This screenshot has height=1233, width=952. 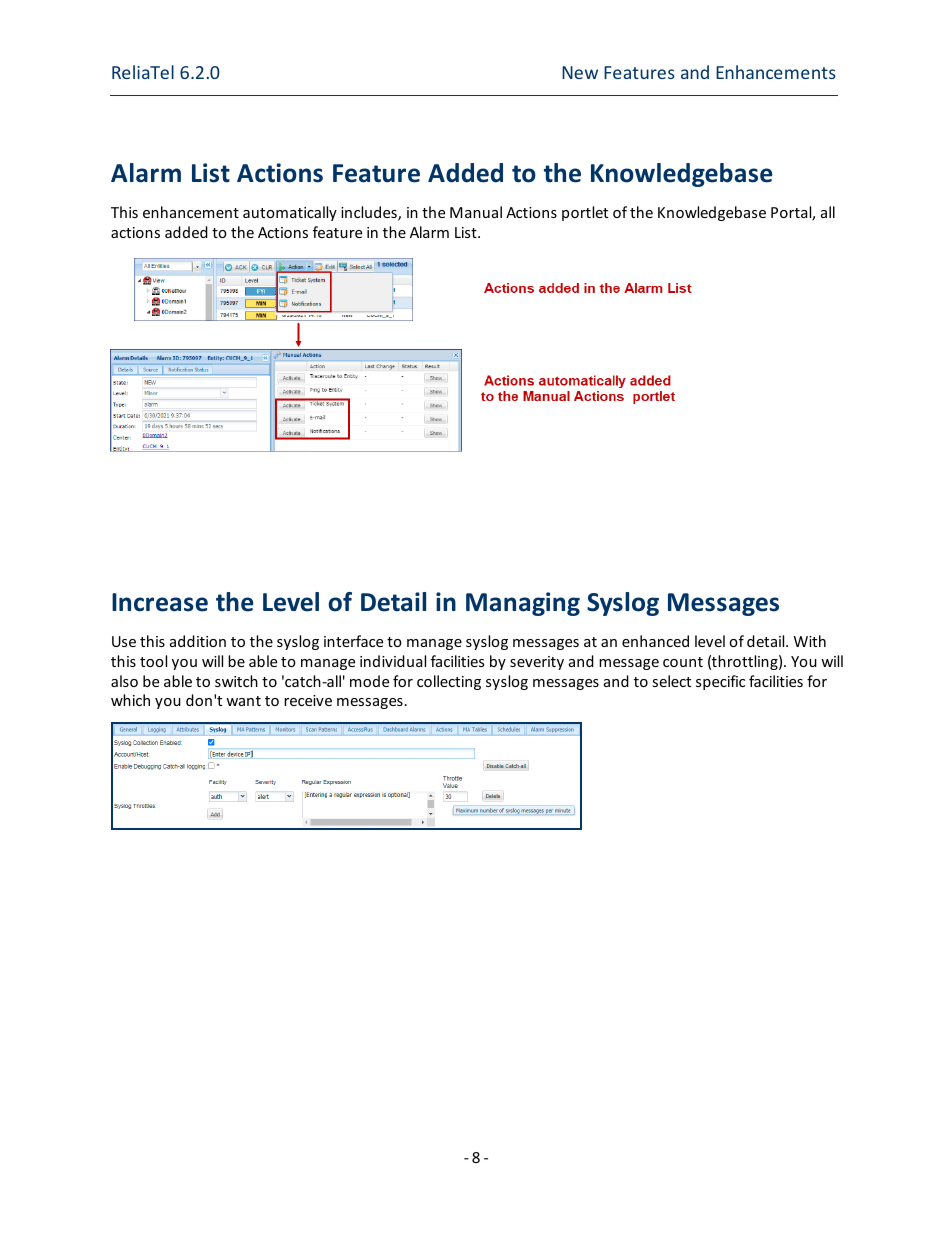 I want to click on Increase, so click(x=160, y=602).
